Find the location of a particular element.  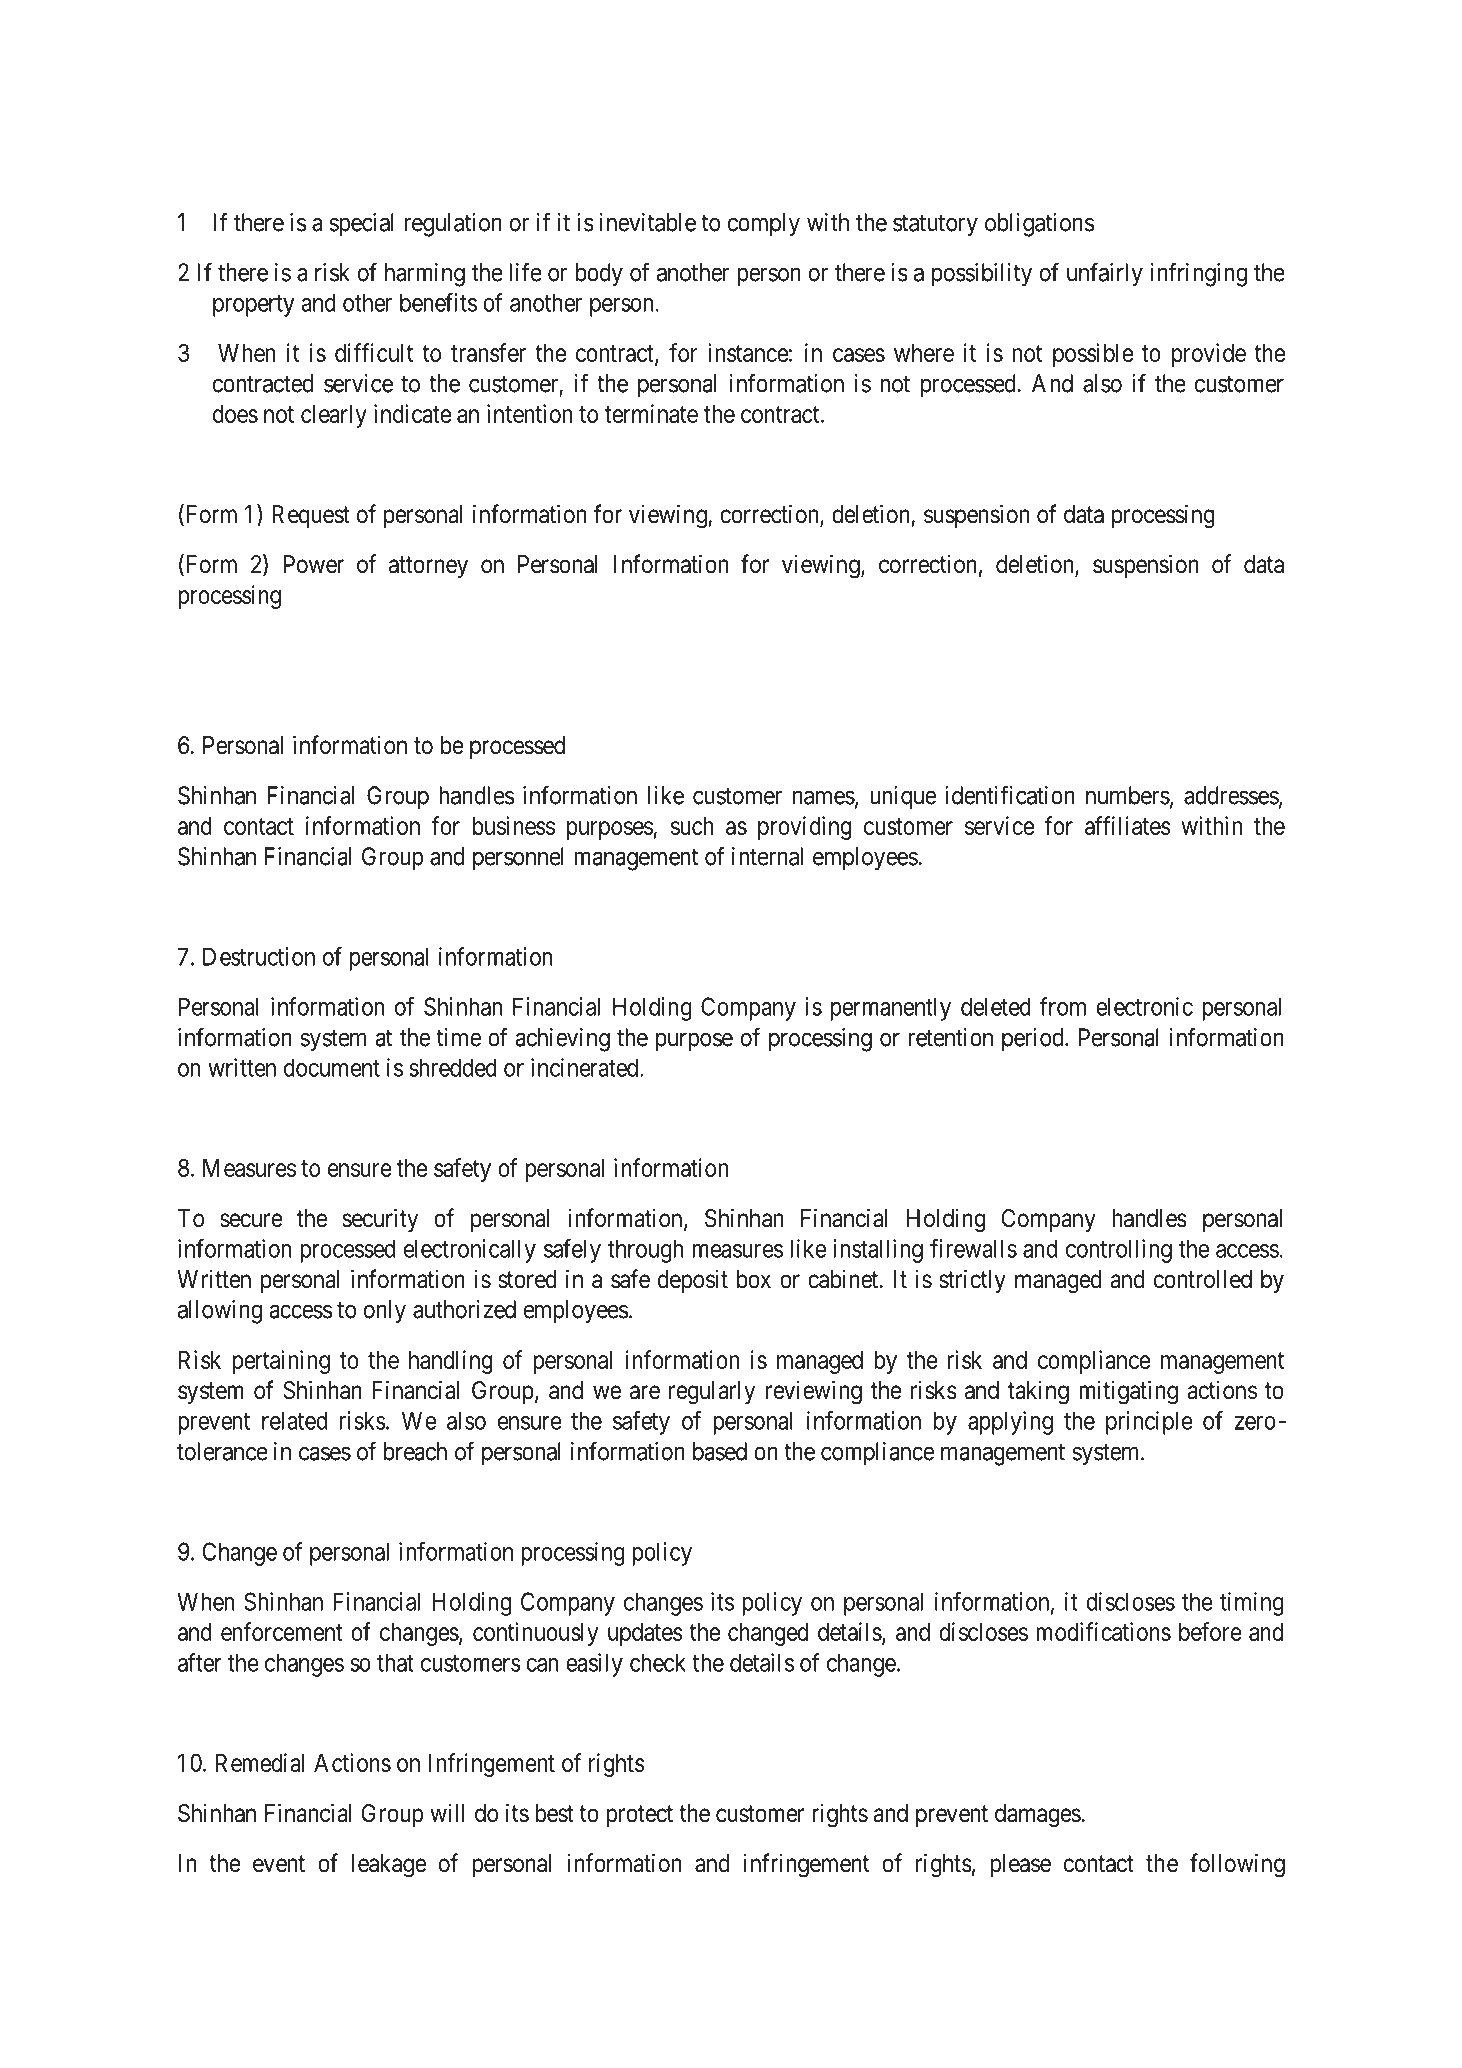

comply is located at coordinates (764, 225).
